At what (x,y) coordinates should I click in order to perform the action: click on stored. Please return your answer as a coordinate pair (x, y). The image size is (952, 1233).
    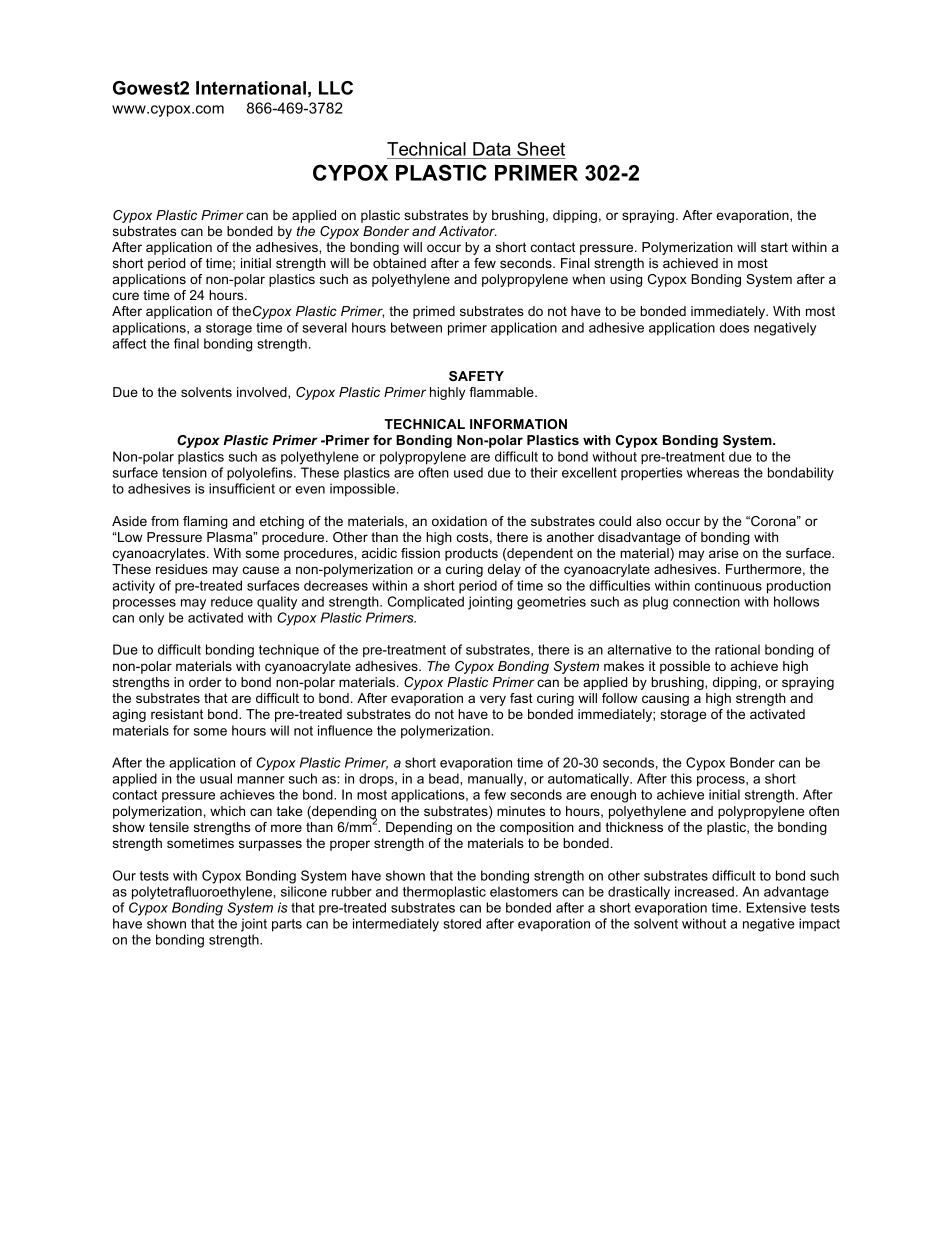
    Looking at the image, I should click on (462, 923).
